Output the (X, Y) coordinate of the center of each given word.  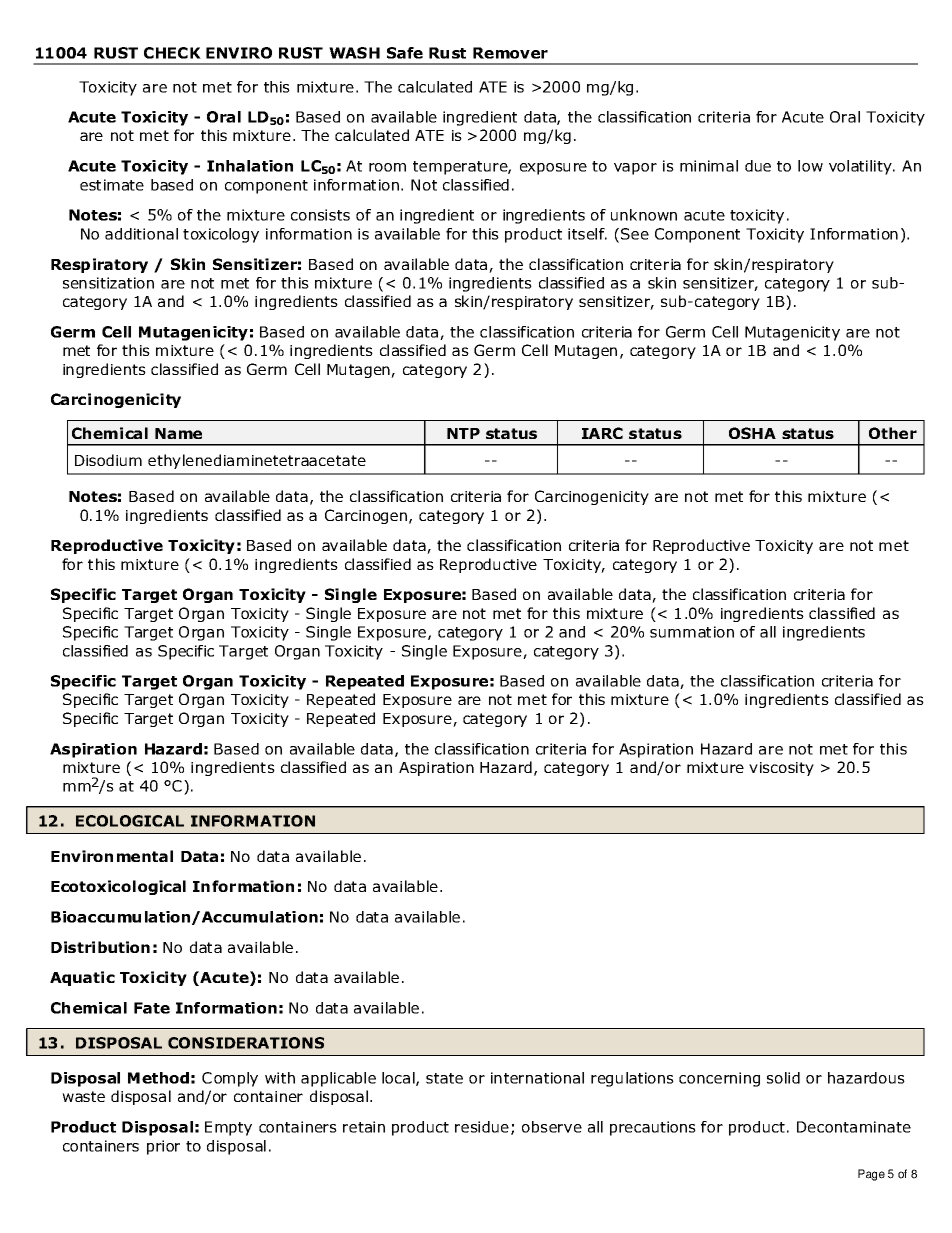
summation (692, 632)
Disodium (108, 460)
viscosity (781, 769)
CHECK (172, 53)
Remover (510, 53)
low (810, 166)
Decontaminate (854, 1127)
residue (482, 1127)
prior (163, 1147)
